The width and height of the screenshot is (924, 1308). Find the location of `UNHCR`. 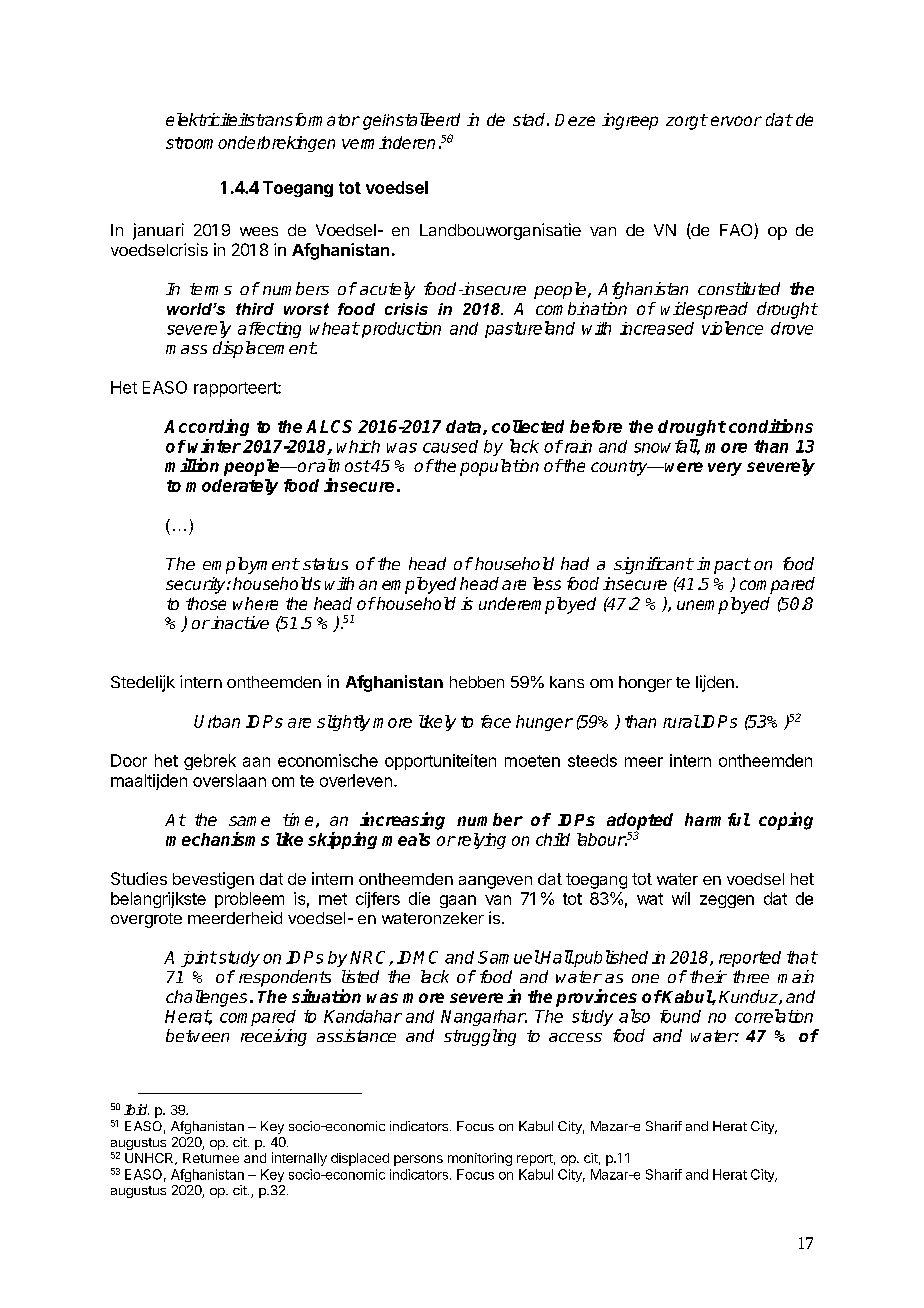

UNHCR is located at coordinates (150, 1159).
